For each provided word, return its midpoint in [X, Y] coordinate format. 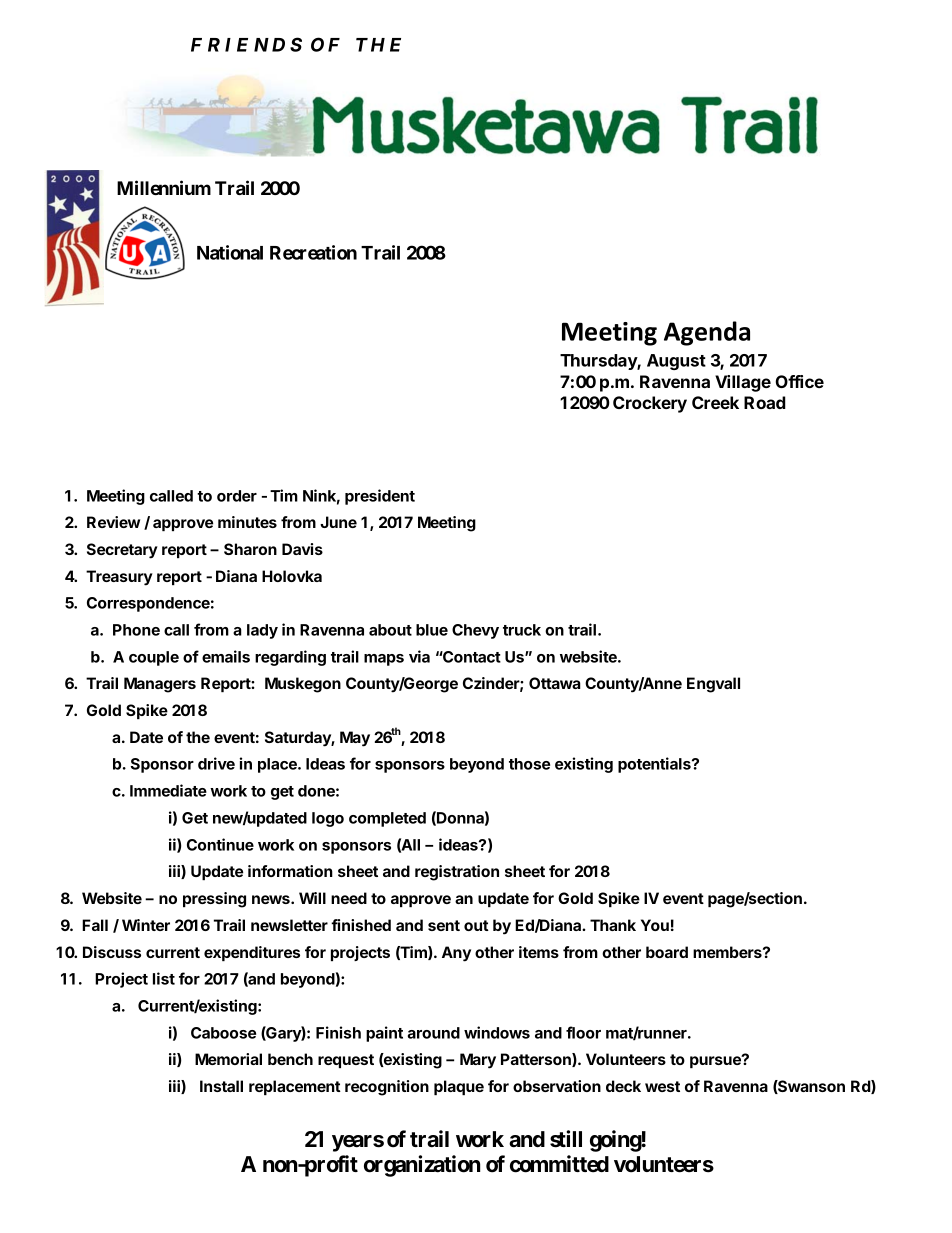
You [655, 925]
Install [221, 1086]
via [419, 656]
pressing [214, 900]
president [380, 497]
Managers [160, 685]
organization [422, 1166]
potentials [655, 765]
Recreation [313, 252]
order [237, 496]
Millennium [164, 187]
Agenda [707, 333]
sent [444, 925]
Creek [715, 402]
